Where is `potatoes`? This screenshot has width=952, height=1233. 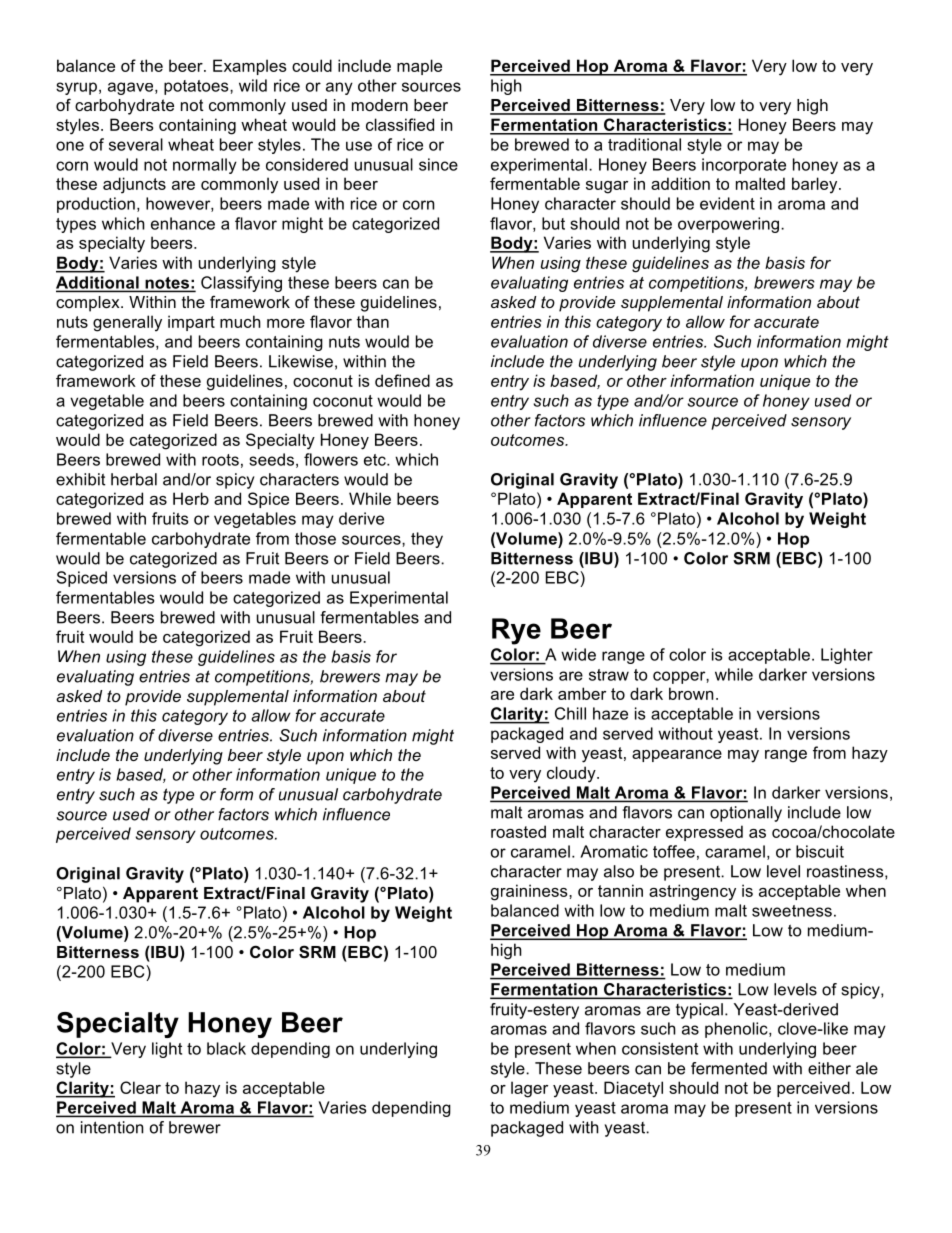
potatoes is located at coordinates (197, 87).
